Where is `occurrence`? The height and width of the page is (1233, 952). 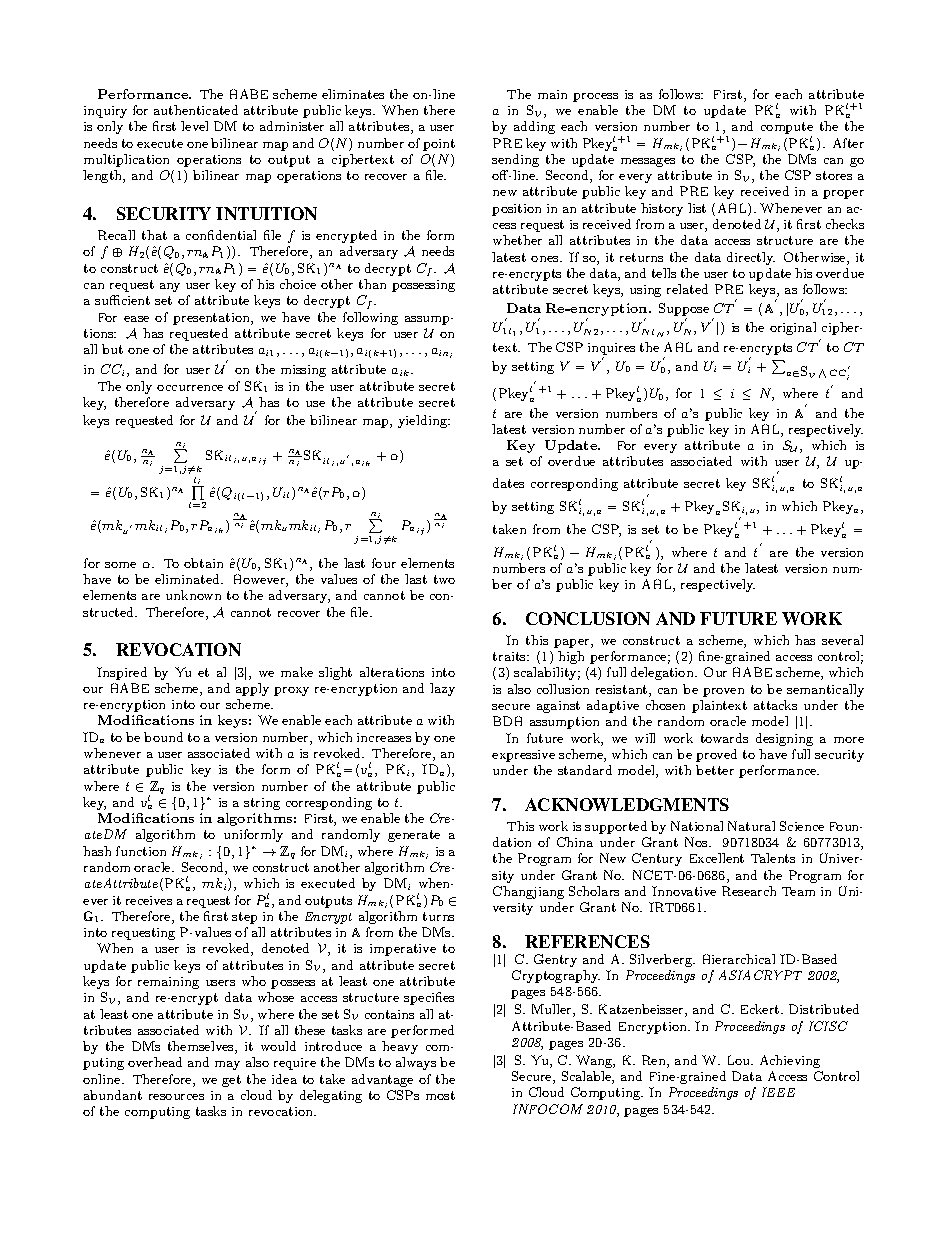 occurrence is located at coordinates (190, 388).
